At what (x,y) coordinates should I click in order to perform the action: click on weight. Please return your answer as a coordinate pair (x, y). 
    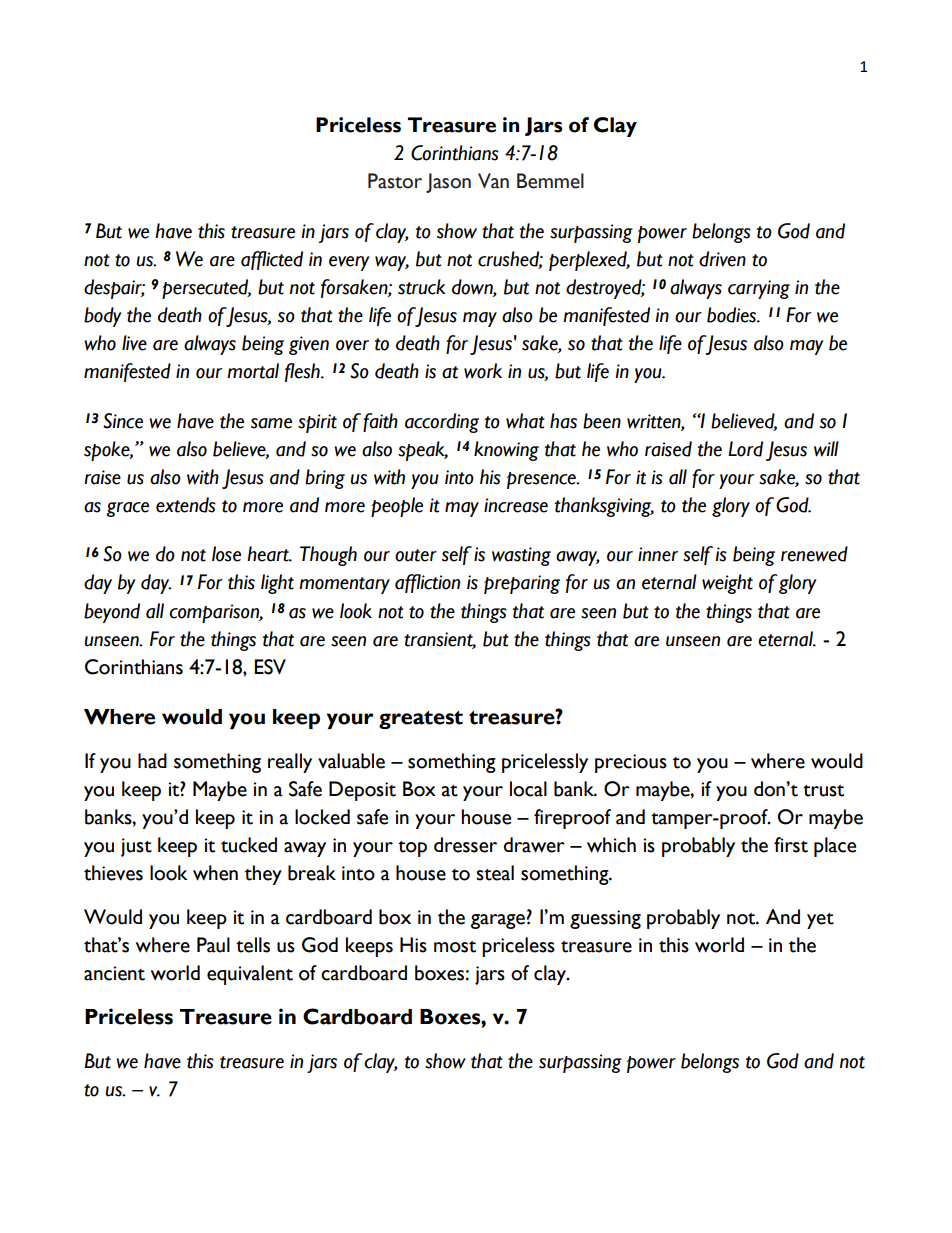
    Looking at the image, I should click on (727, 584).
